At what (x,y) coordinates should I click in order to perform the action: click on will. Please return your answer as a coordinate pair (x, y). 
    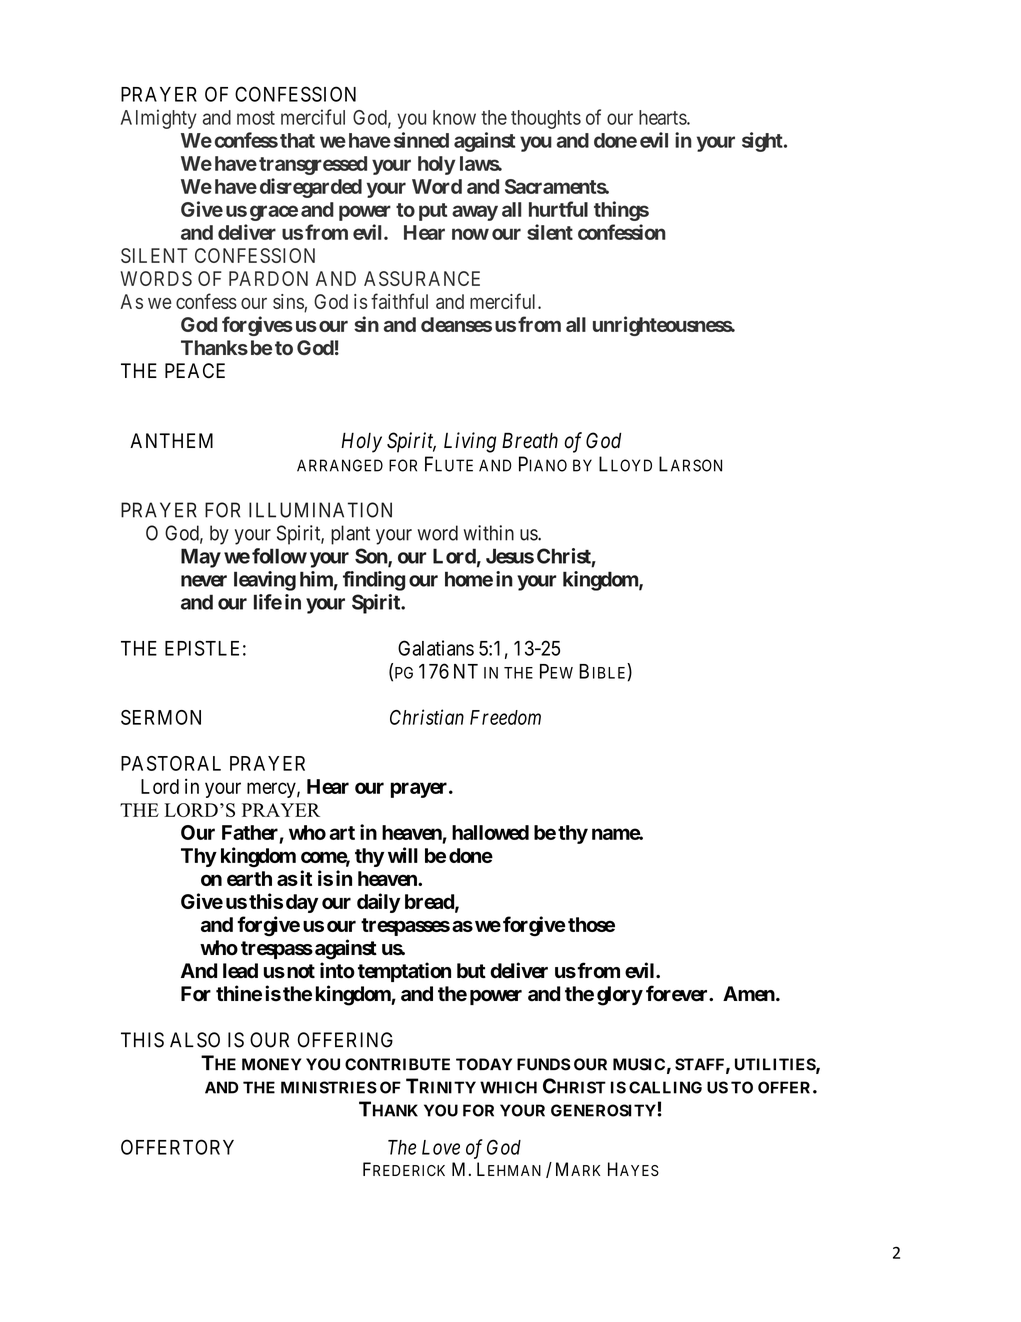
    Looking at the image, I should click on (403, 855).
